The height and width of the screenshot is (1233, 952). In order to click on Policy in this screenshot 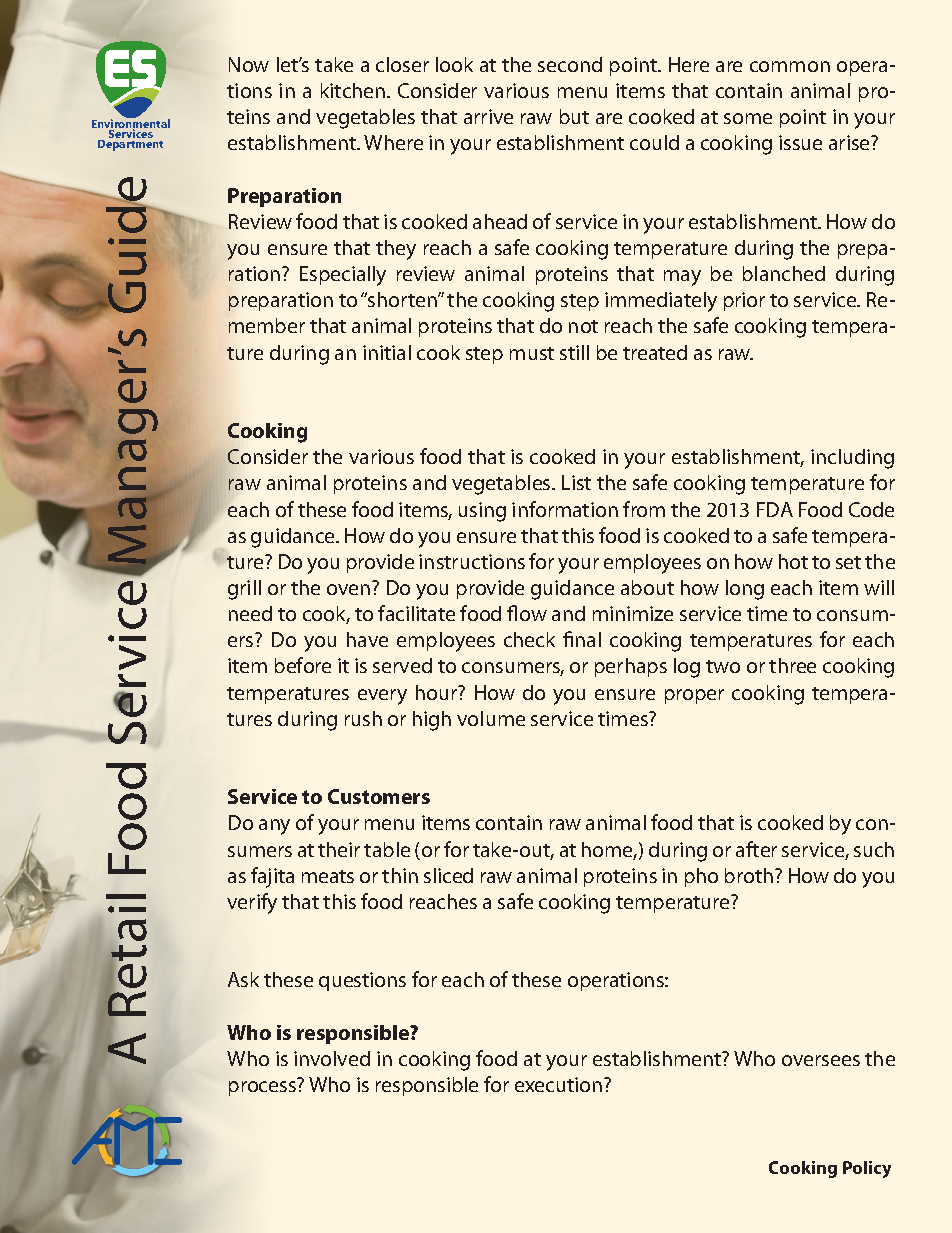, I will do `click(867, 1169)`.
